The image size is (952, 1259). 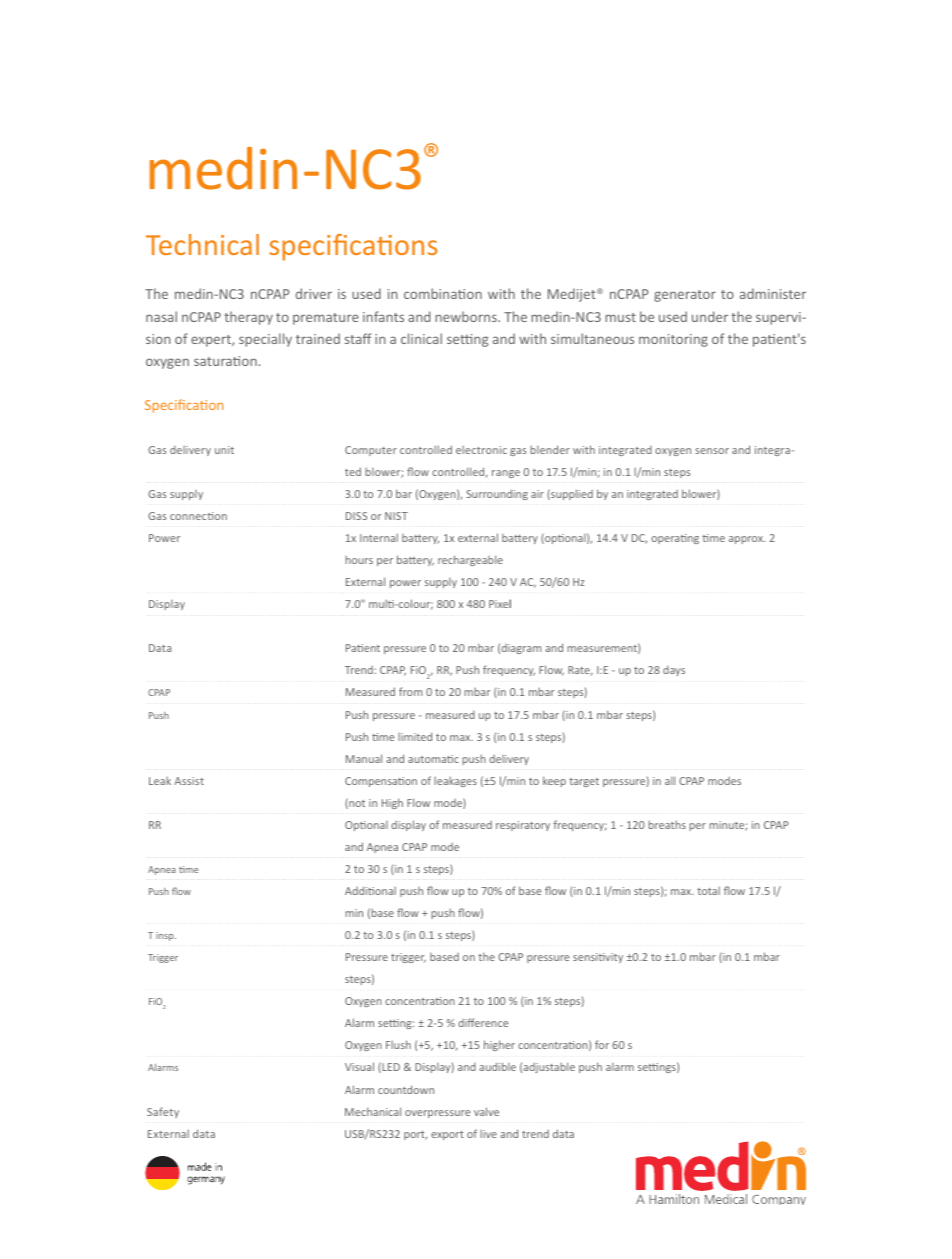 I want to click on from, so click(x=410, y=691).
